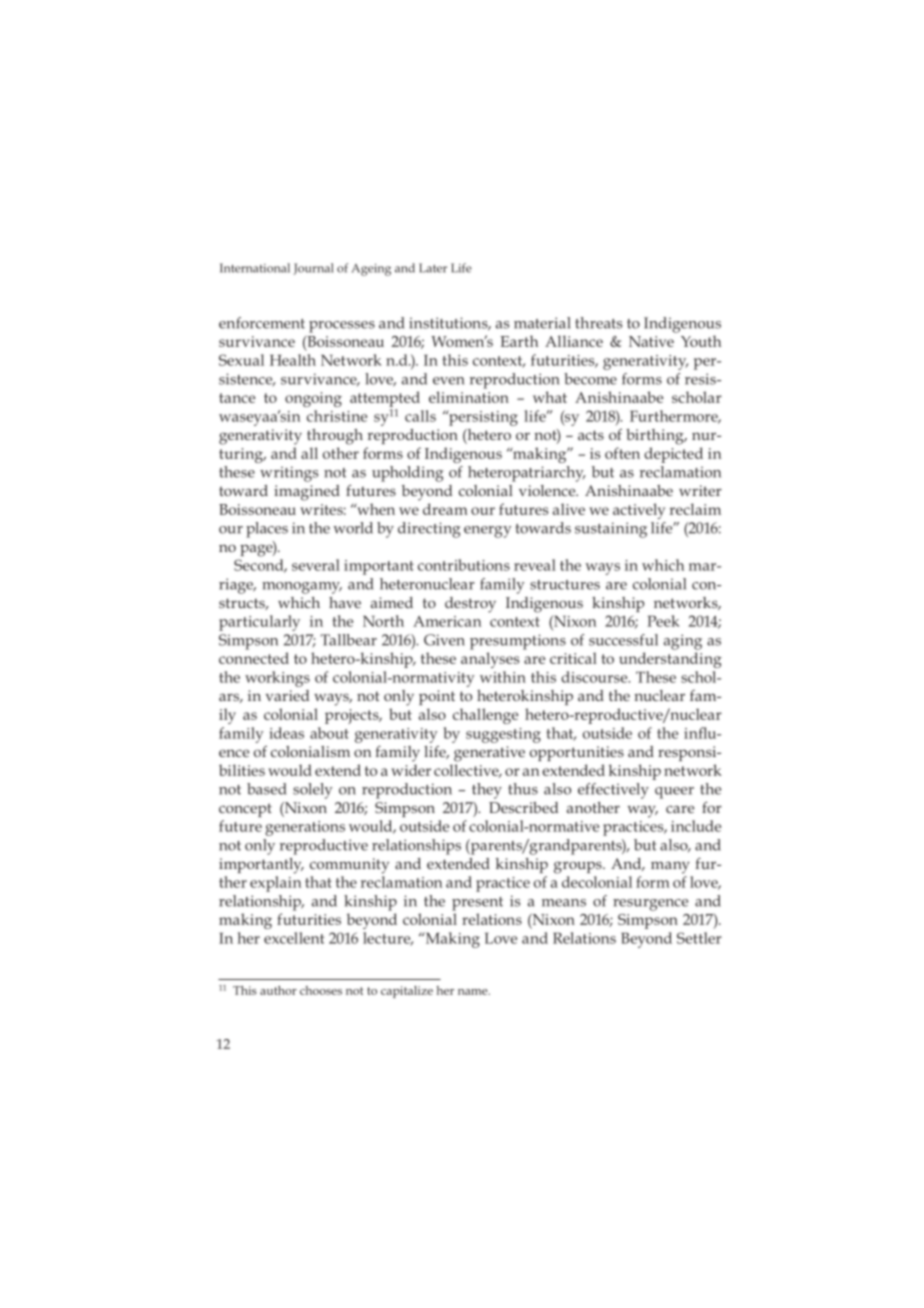 This document has height=1308, width=924. Describe the element at coordinates (613, 791) in the document. I see `effectively` at that location.
